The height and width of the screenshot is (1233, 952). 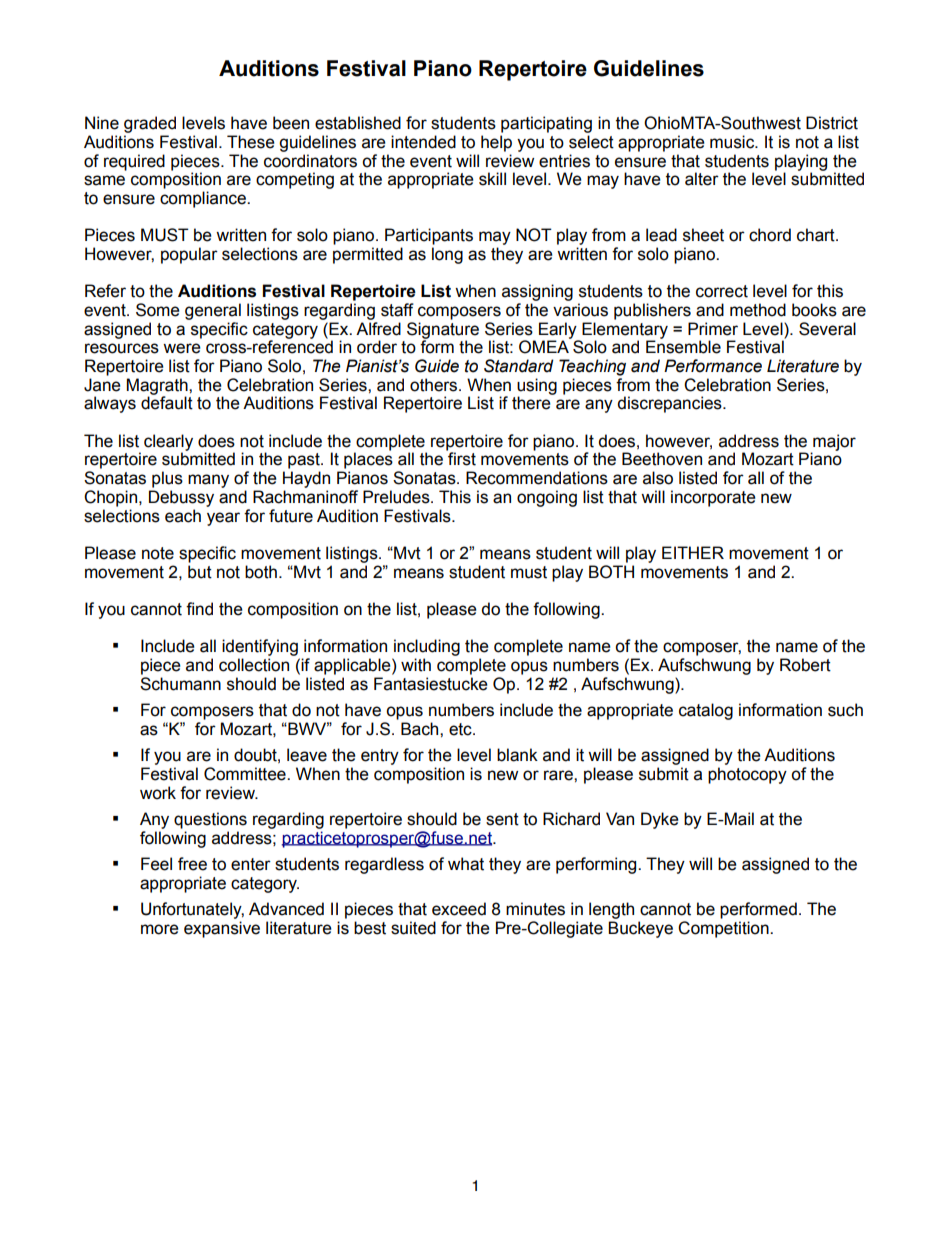 I want to click on year, so click(x=223, y=519).
